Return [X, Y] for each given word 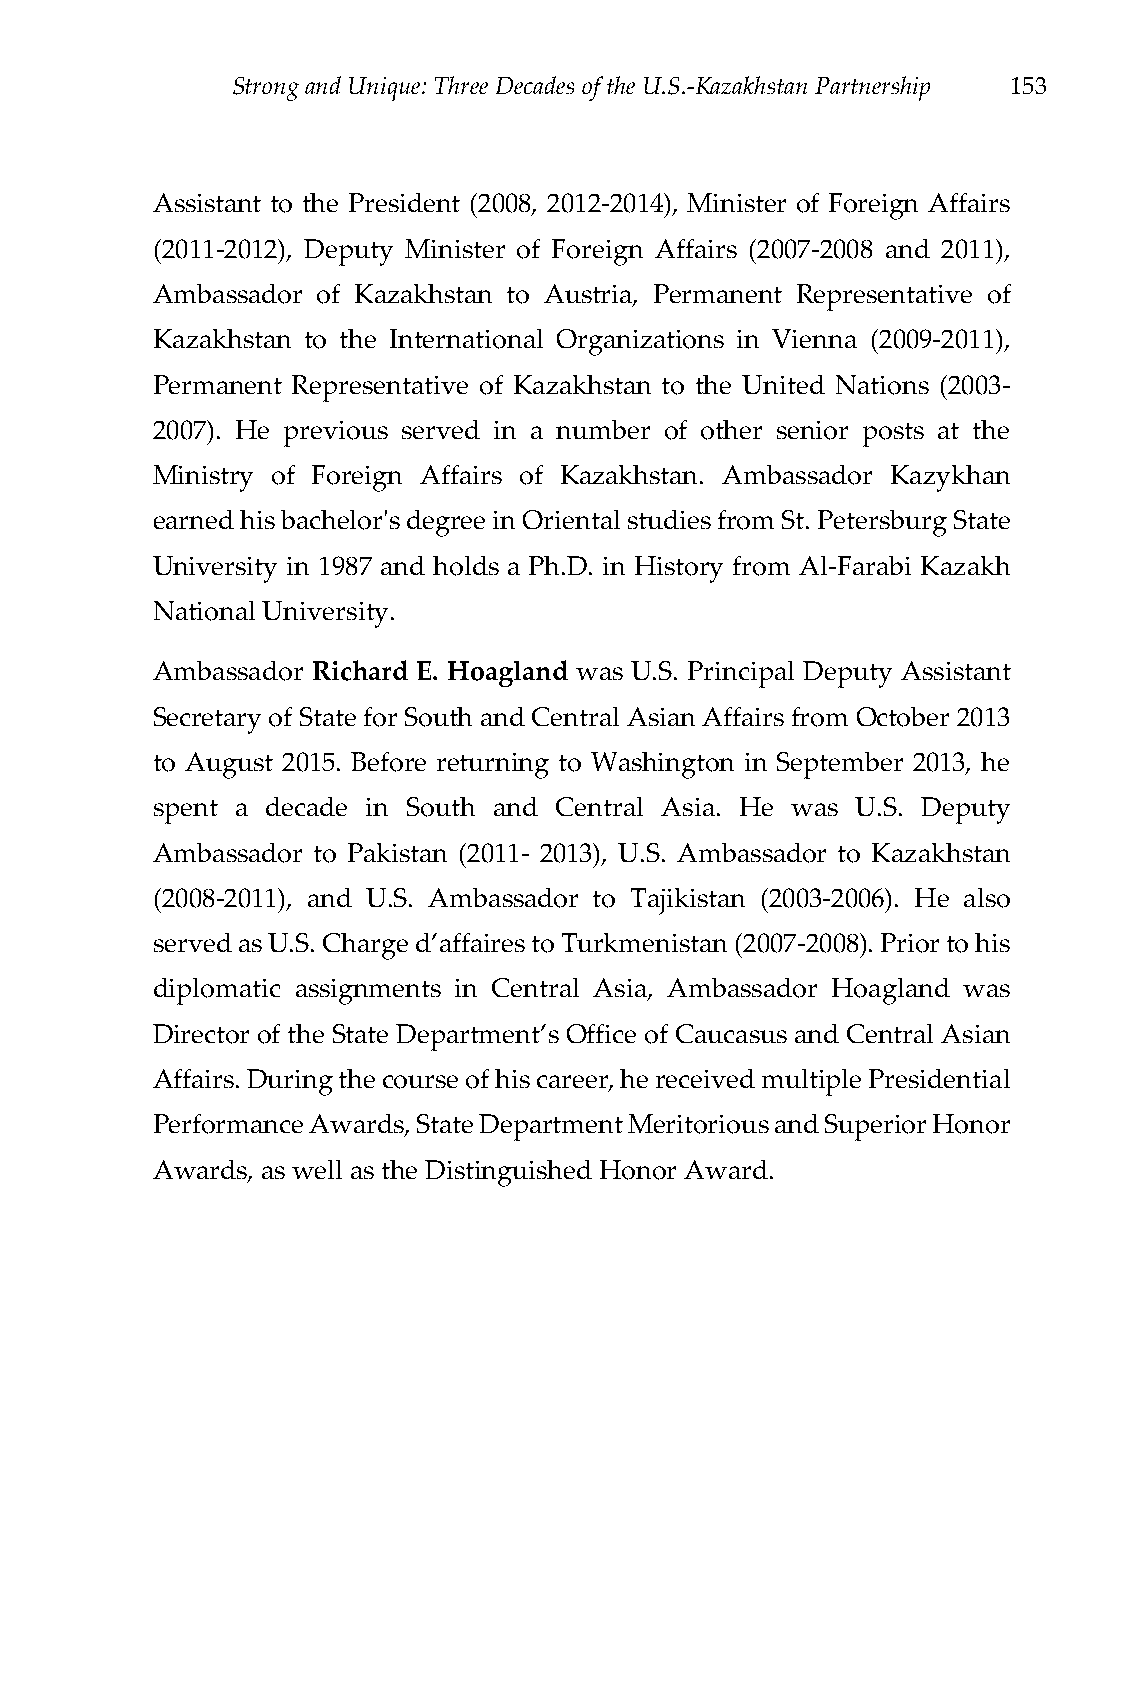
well [317, 1169]
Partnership [872, 88]
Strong [266, 89]
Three [461, 85]
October [903, 717]
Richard [360, 670]
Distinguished [508, 1173]
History [679, 569]
